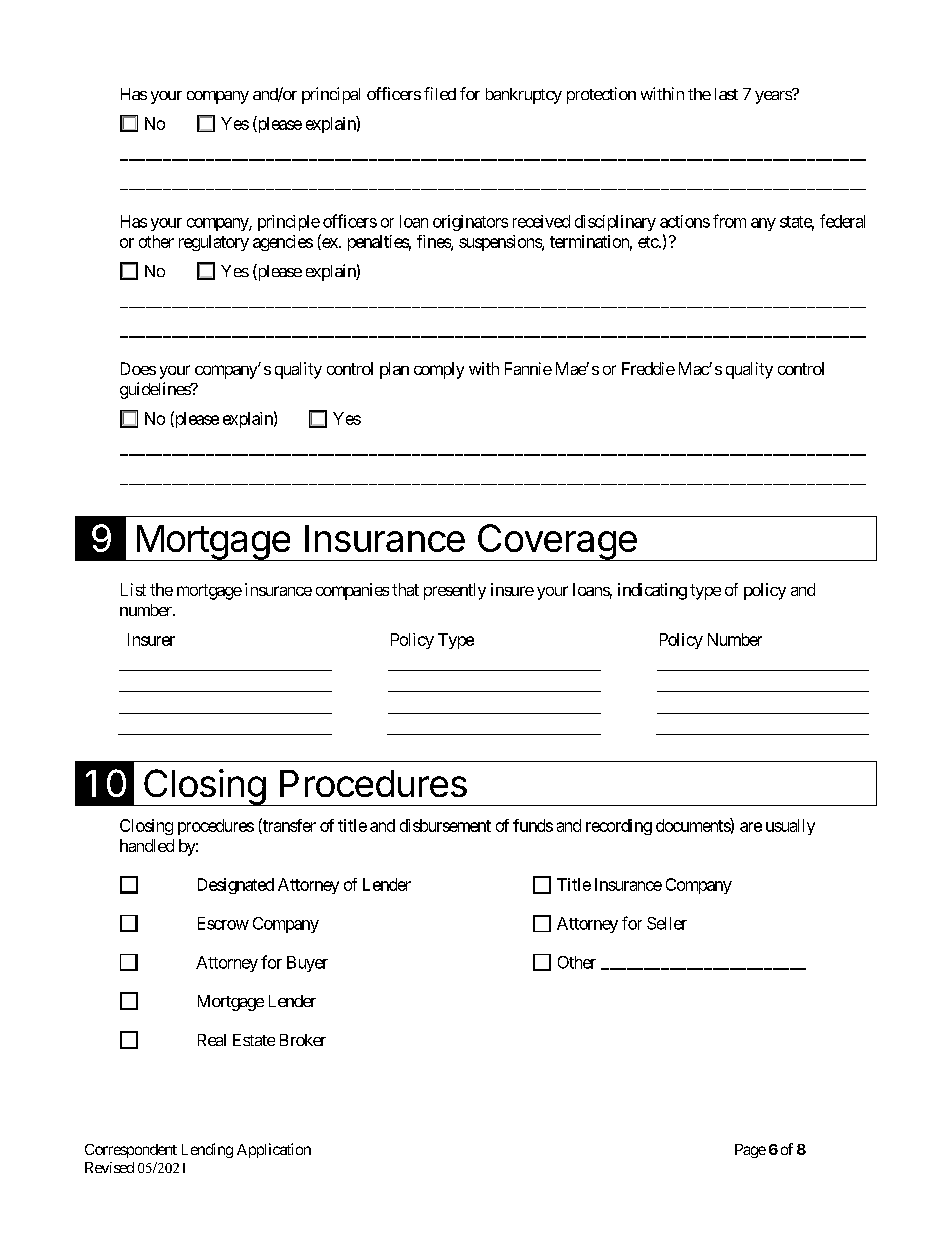 The height and width of the screenshot is (1233, 952). What do you see at coordinates (440, 93) in the screenshot?
I see `filed` at bounding box center [440, 93].
